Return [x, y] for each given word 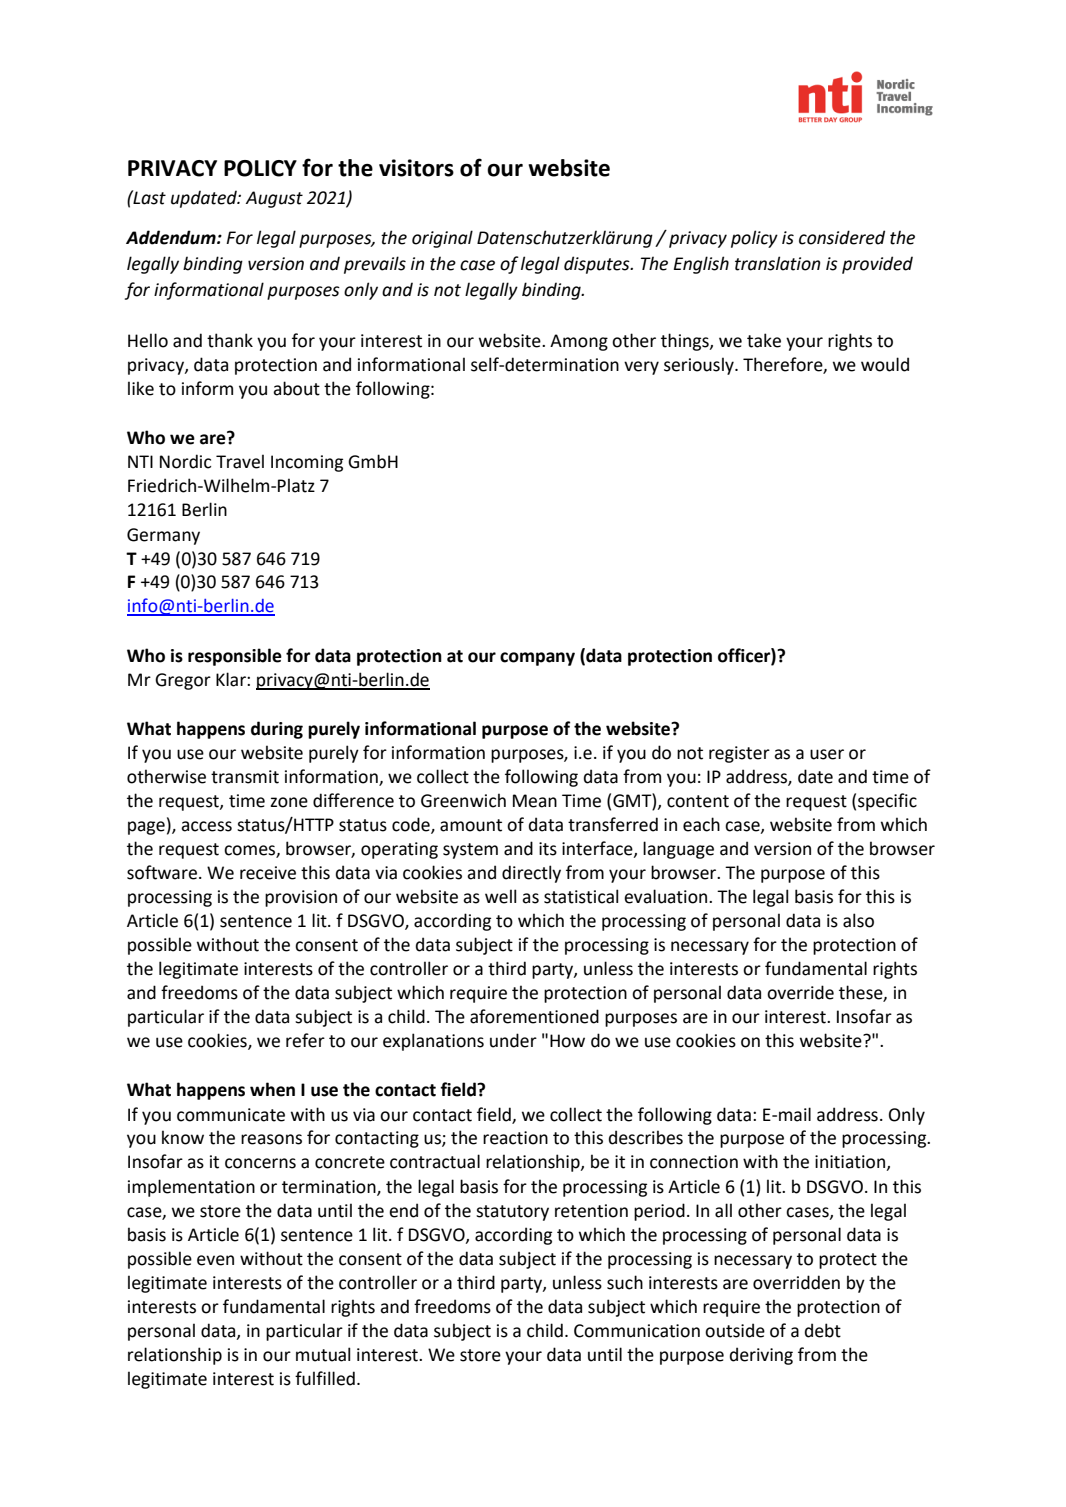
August [274, 199]
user [827, 754]
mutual [323, 1354]
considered [842, 237]
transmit [245, 777]
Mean [535, 801]
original [442, 239]
